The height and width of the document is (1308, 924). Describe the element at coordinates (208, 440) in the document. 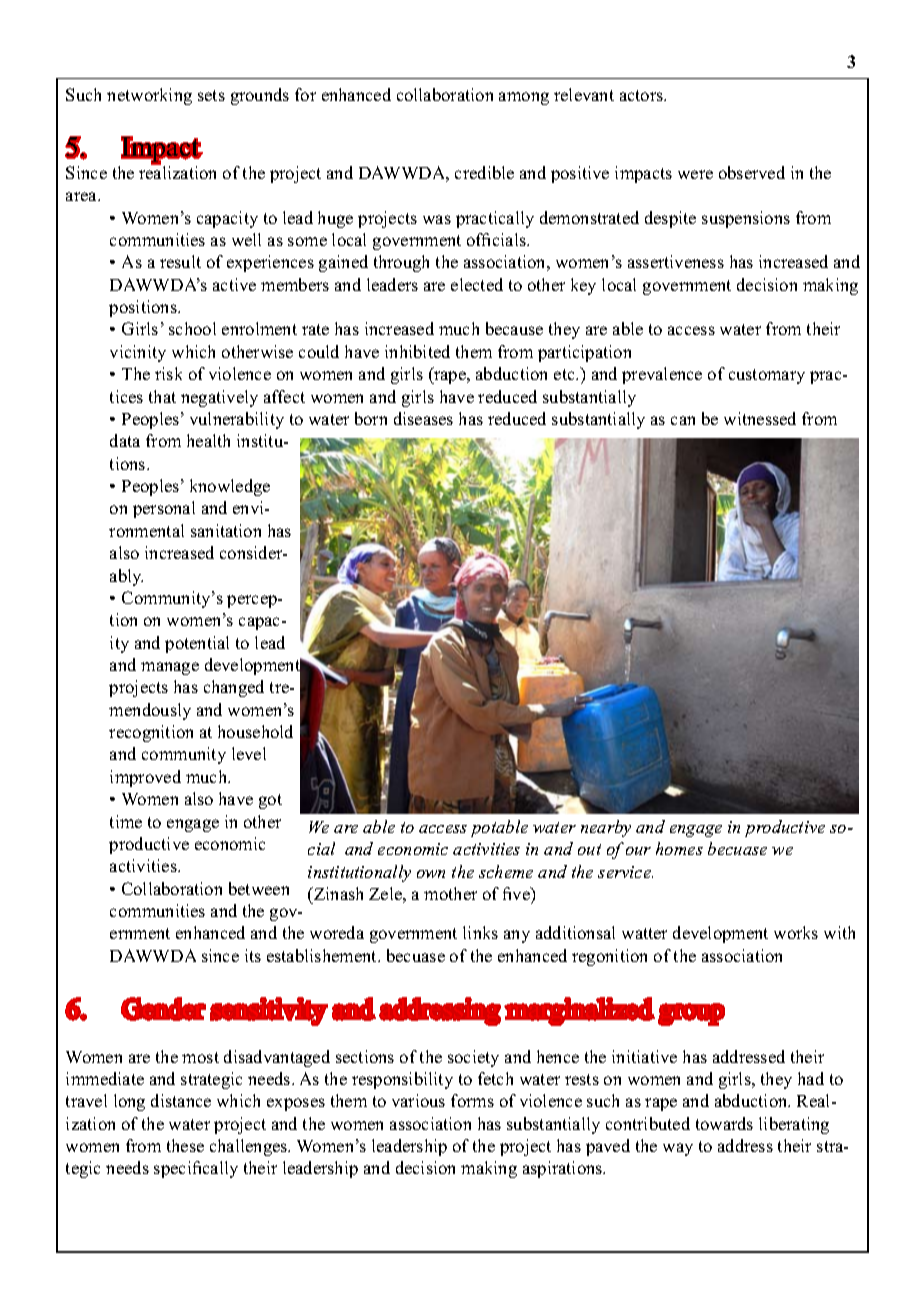

I see `health` at that location.
